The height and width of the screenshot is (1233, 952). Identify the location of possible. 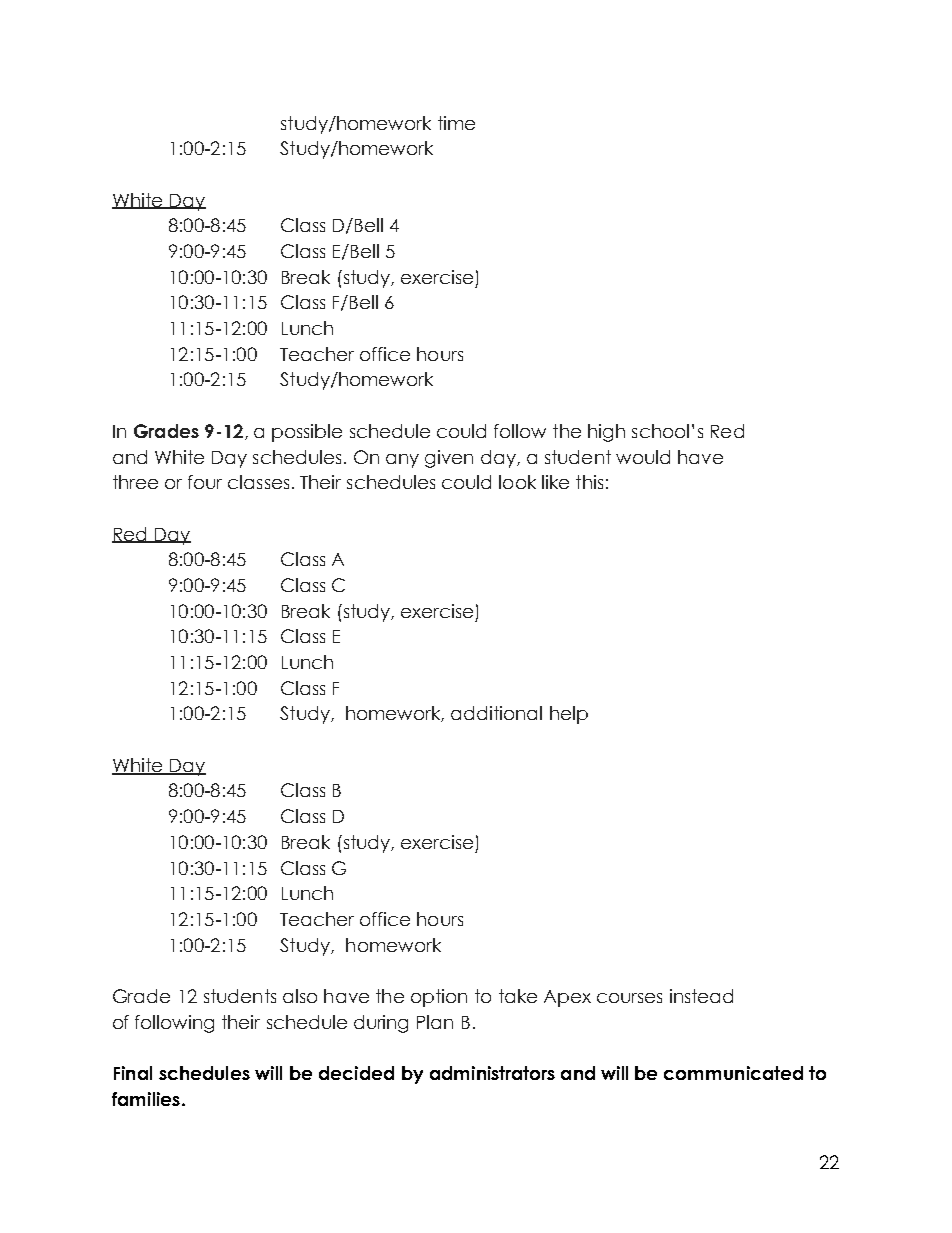
(307, 433).
